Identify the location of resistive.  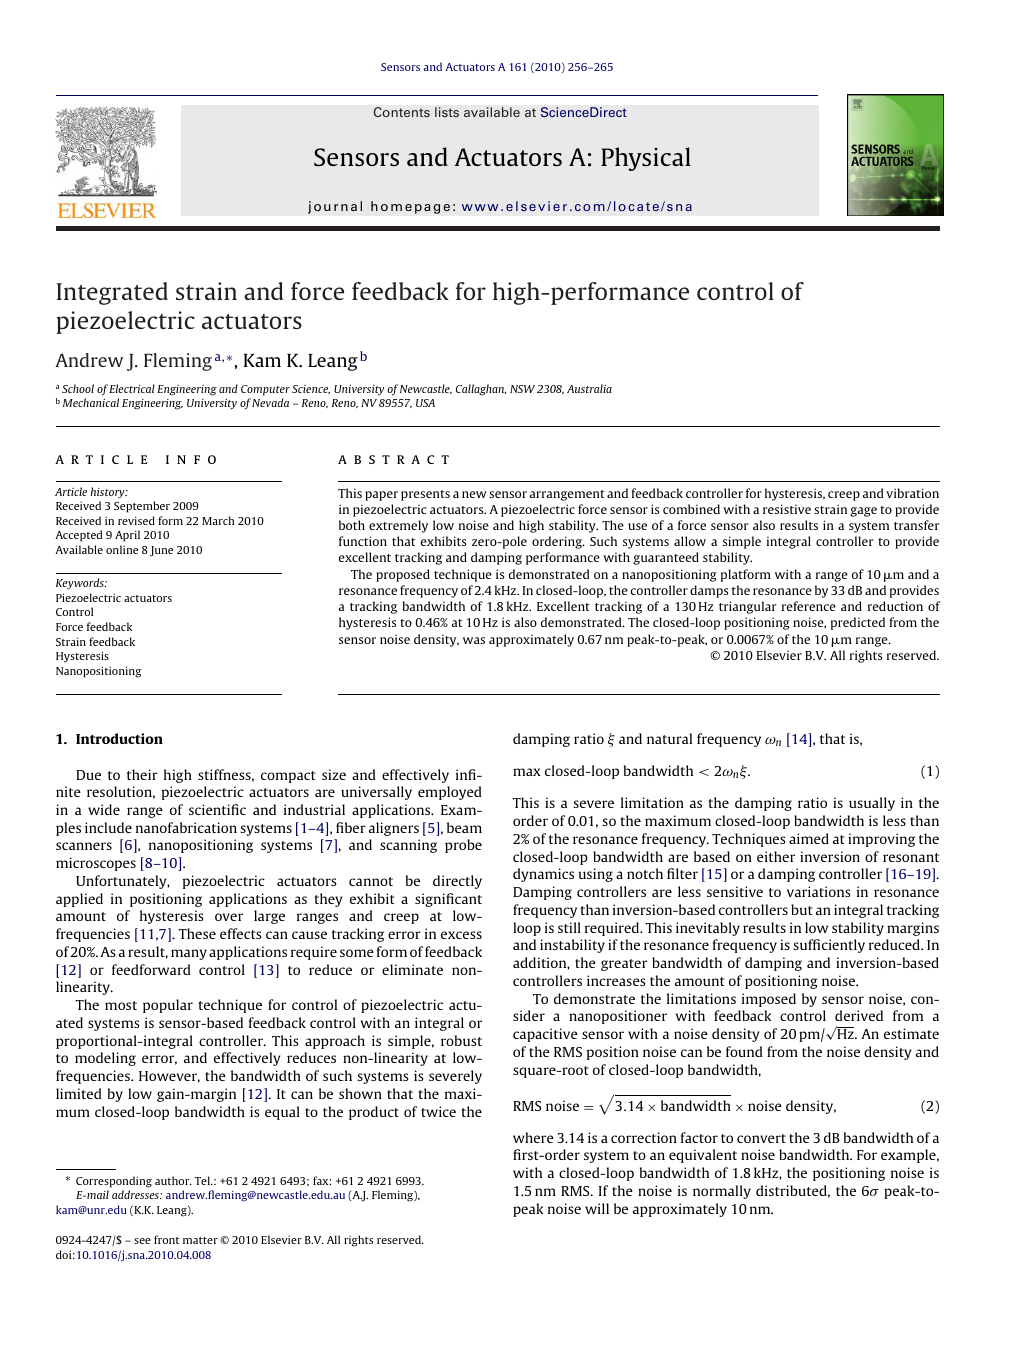
(787, 509).
